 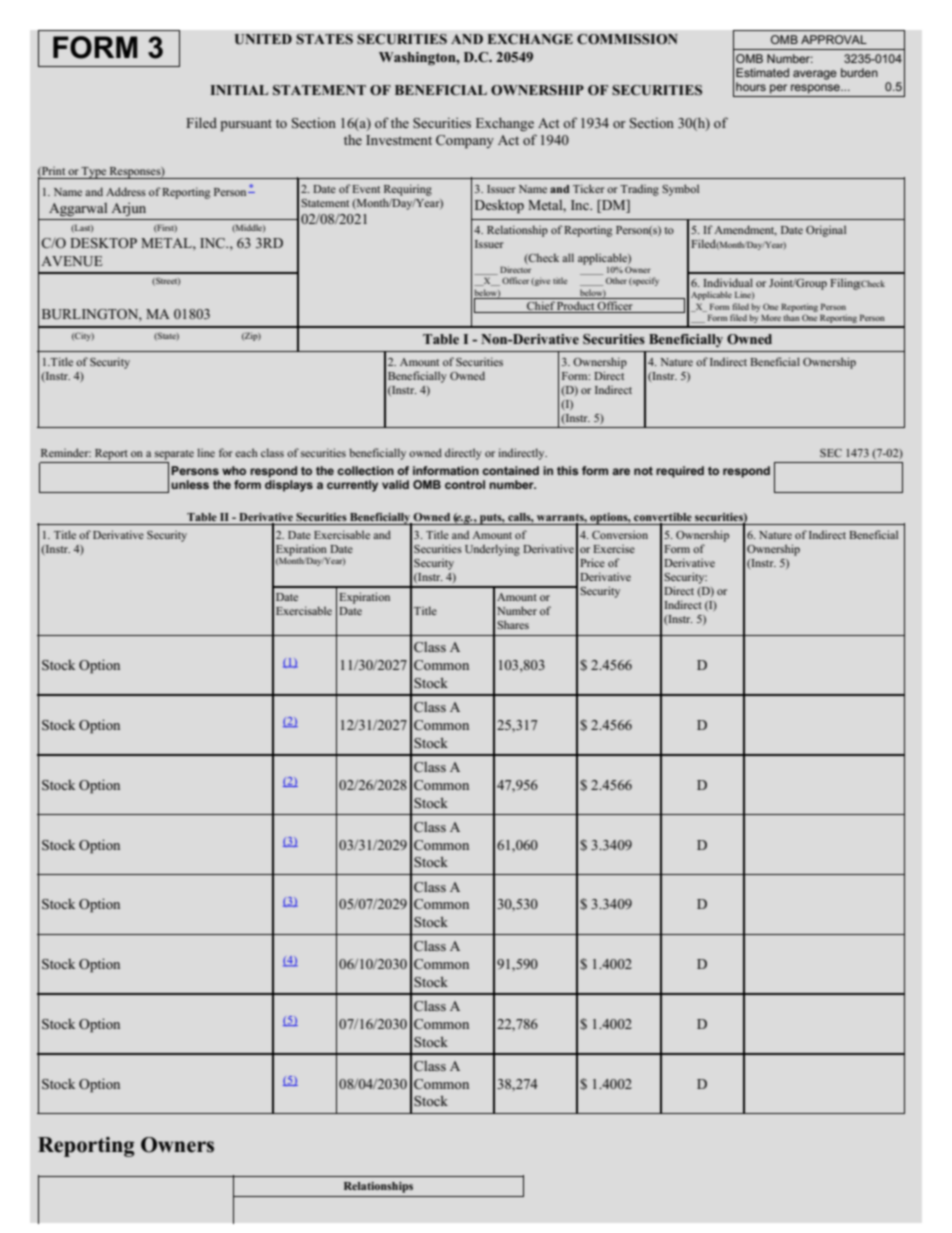 What do you see at coordinates (71, 261) in the screenshot?
I see `AVENUE` at bounding box center [71, 261].
